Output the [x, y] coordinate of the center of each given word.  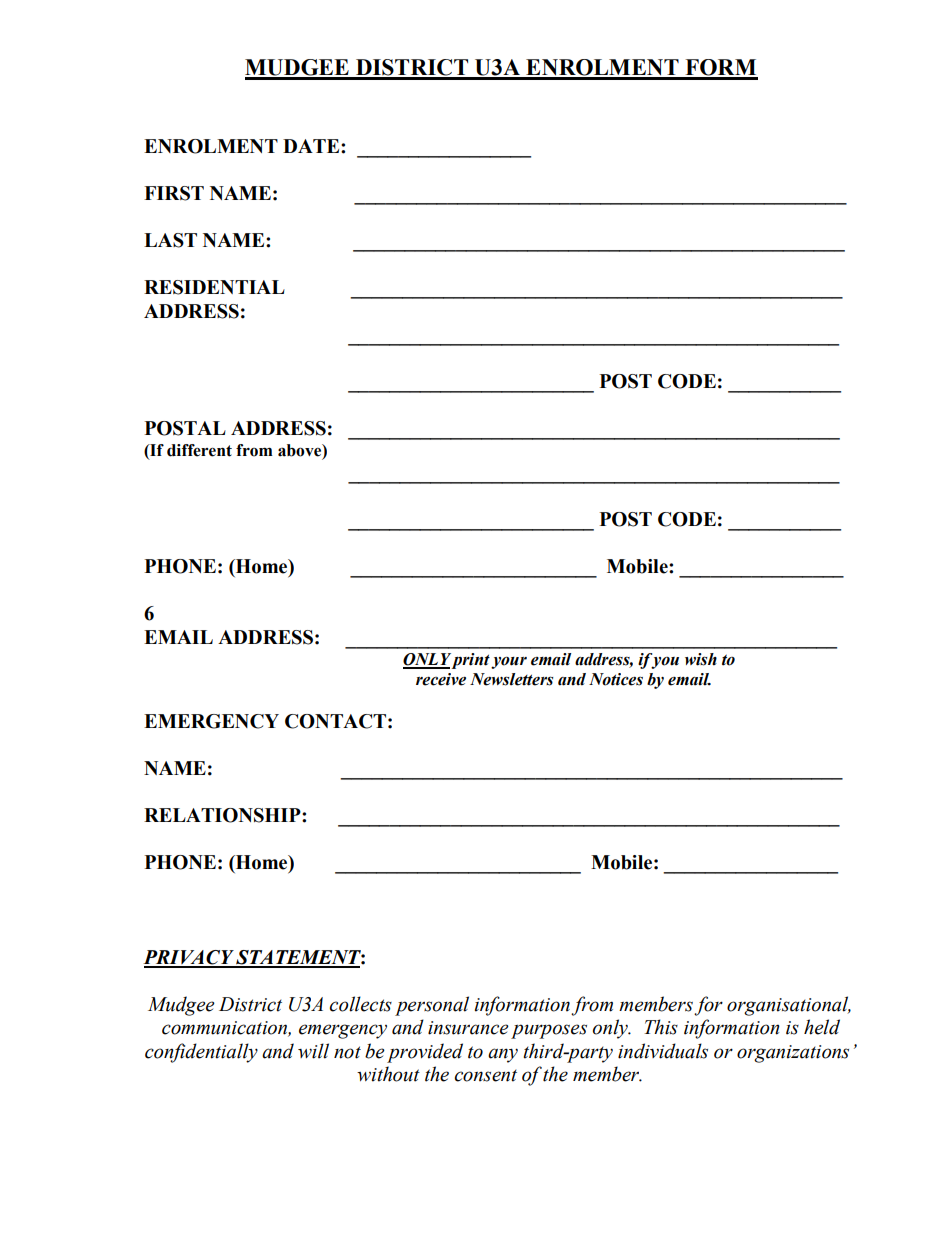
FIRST [174, 193]
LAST [170, 240]
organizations [793, 1054]
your [509, 662]
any [503, 1055]
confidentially [201, 1053]
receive [441, 679]
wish [701, 659]
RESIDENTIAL [214, 287]
